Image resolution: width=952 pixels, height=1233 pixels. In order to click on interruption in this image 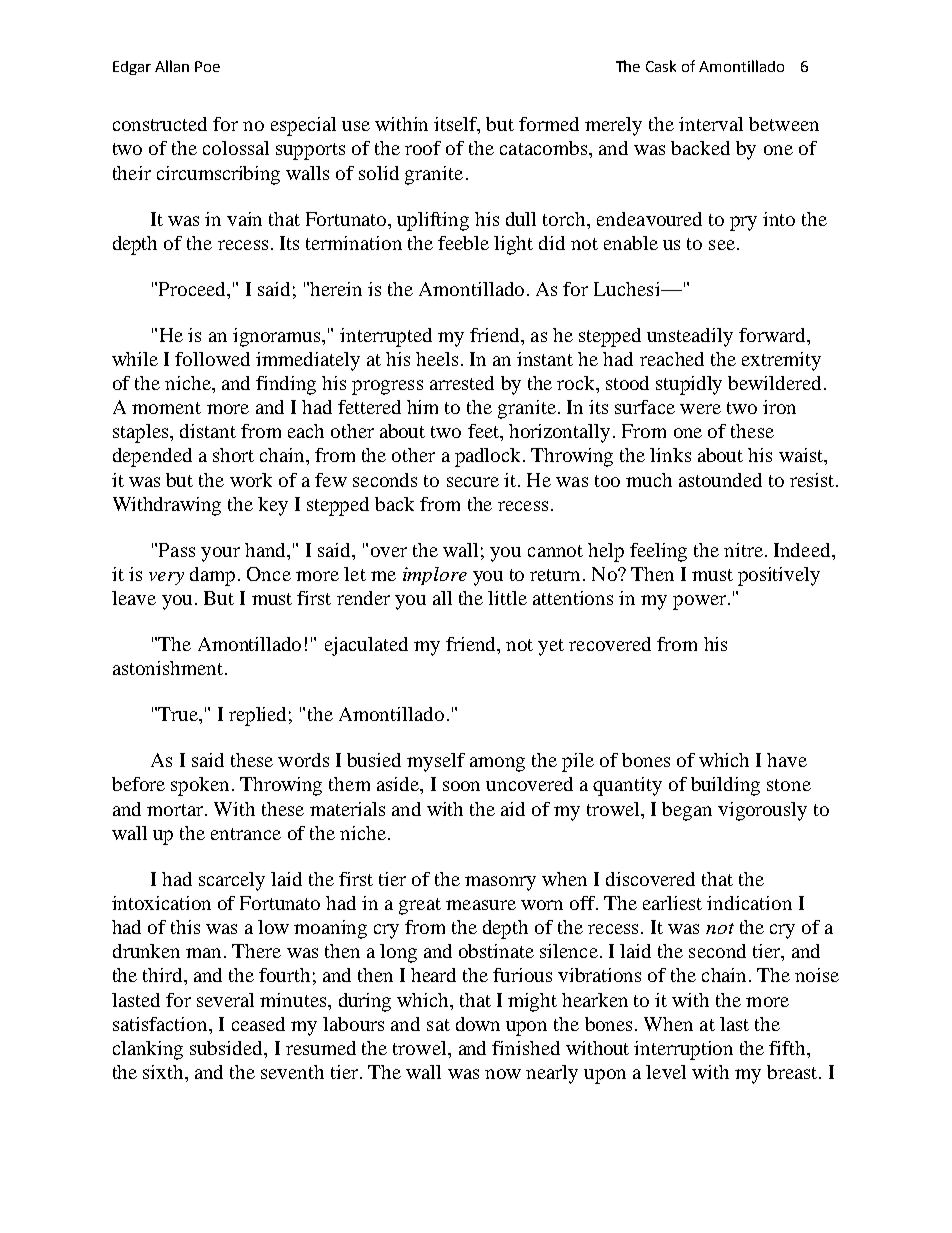, I will do `click(683, 1050)`.
